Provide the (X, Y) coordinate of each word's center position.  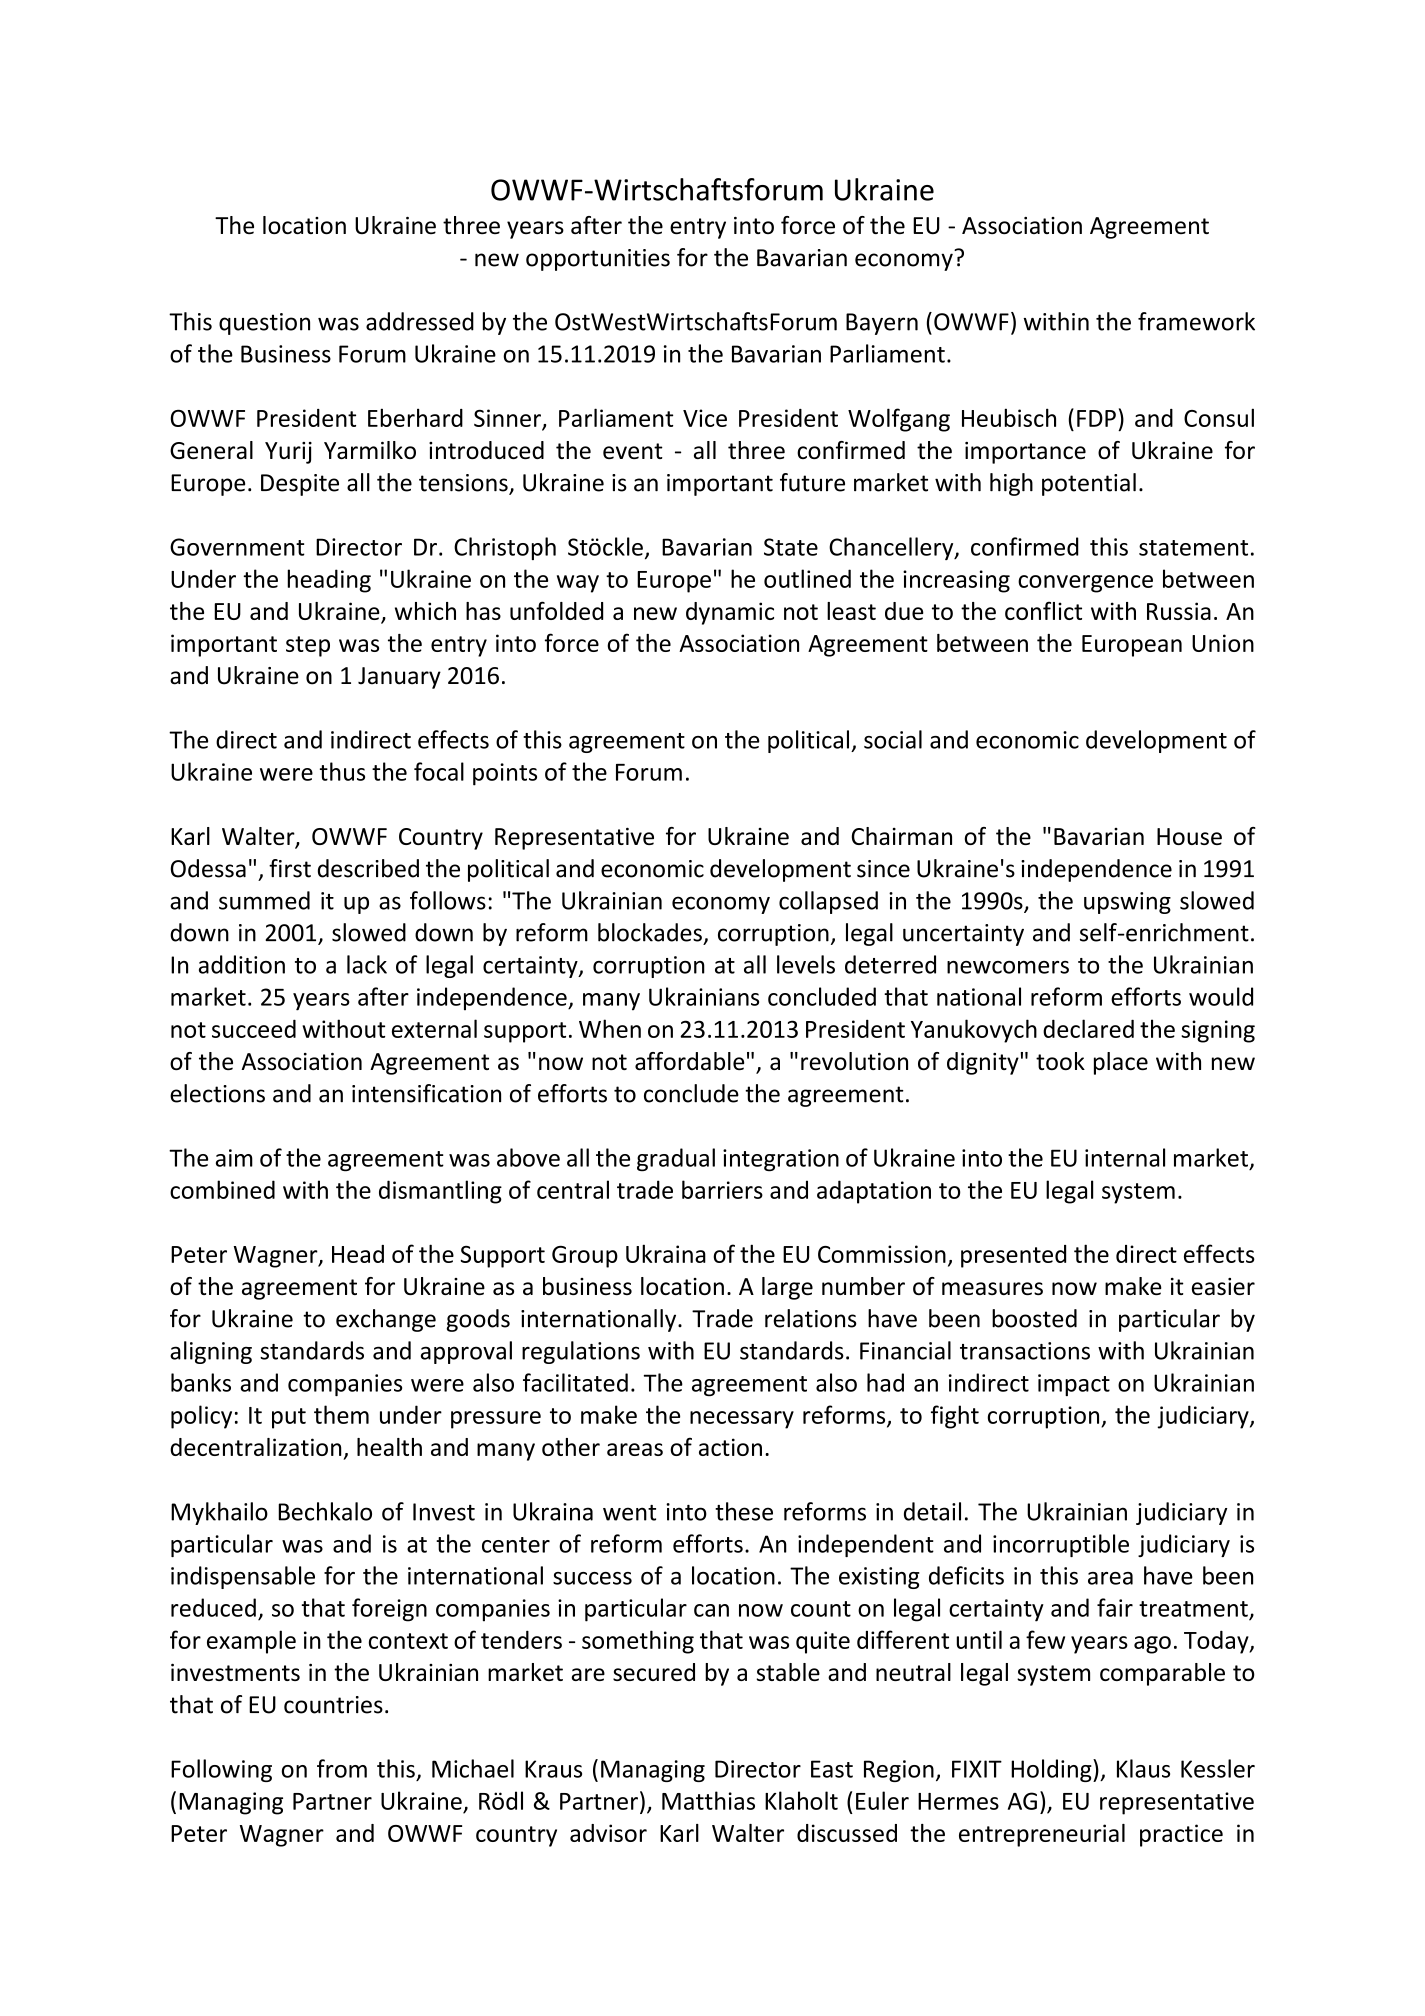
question (264, 324)
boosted (1034, 1318)
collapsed (828, 902)
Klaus (1143, 1768)
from (342, 1768)
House (1189, 836)
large (787, 1288)
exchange (386, 1320)
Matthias (708, 1800)
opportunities (598, 260)
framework (1196, 321)
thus (342, 771)
